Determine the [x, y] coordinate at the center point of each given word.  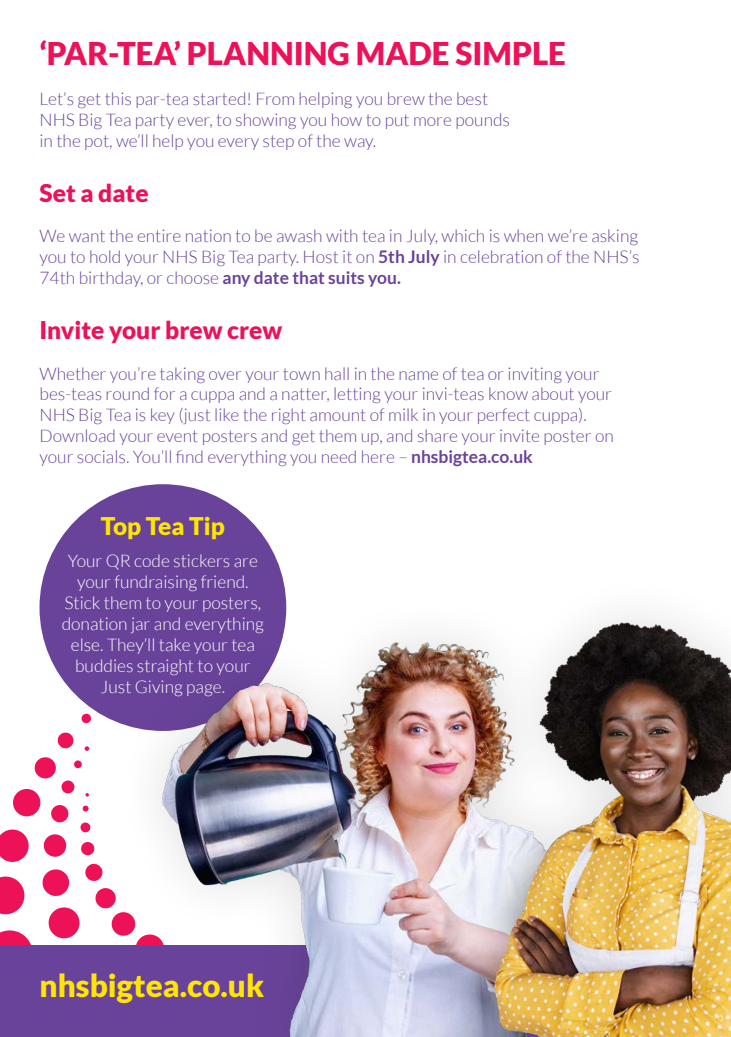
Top [120, 528]
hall [337, 373]
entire [159, 235]
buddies [104, 665]
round [128, 393]
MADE [402, 53]
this [118, 98]
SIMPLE [510, 53]
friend [222, 581]
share [437, 435]
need [339, 456]
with [341, 235]
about [553, 394]
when [523, 235]
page [204, 690]
